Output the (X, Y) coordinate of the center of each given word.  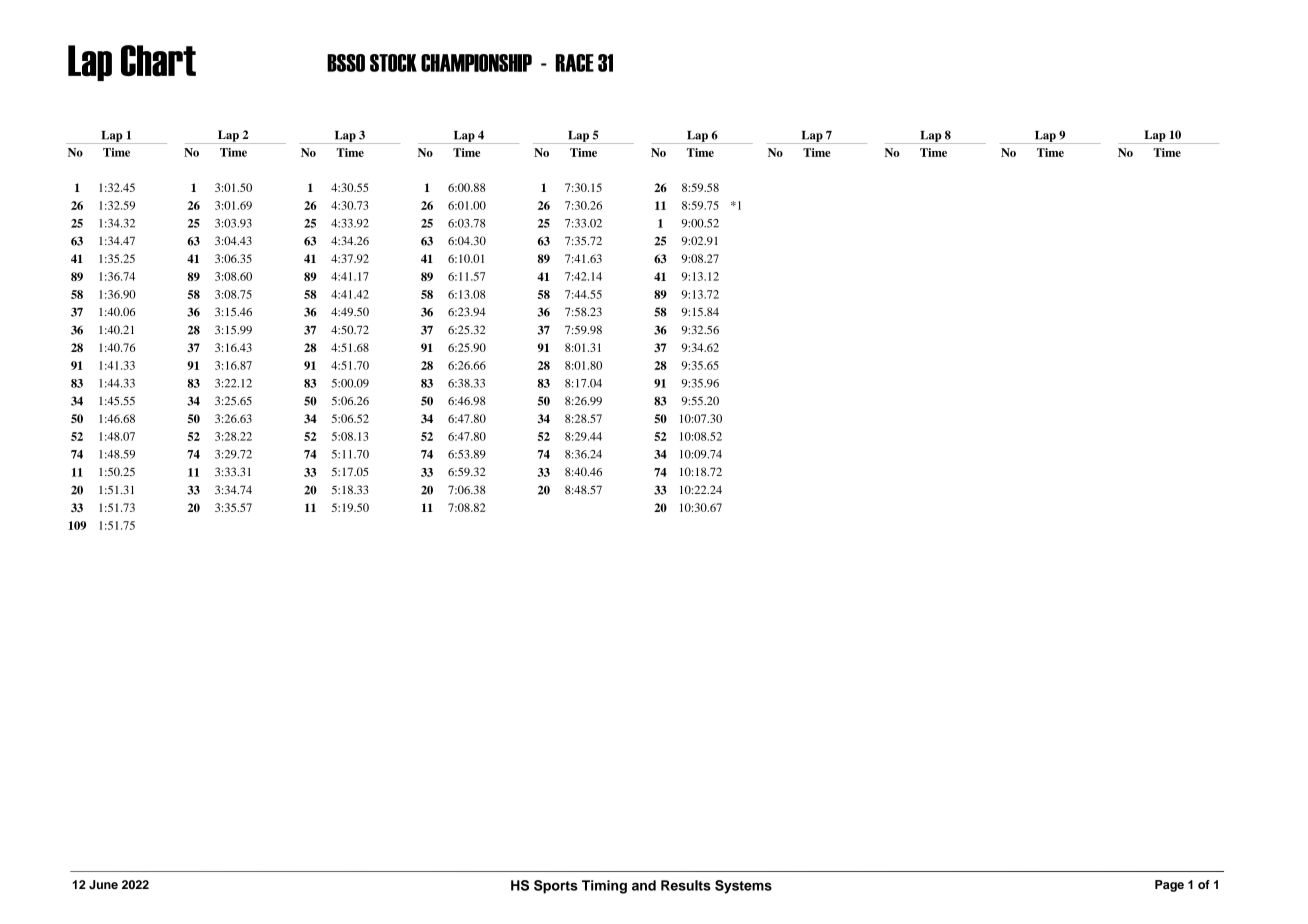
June (103, 885)
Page (1169, 886)
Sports (556, 887)
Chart (158, 61)
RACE (574, 63)
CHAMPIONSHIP (476, 63)
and (644, 885)
